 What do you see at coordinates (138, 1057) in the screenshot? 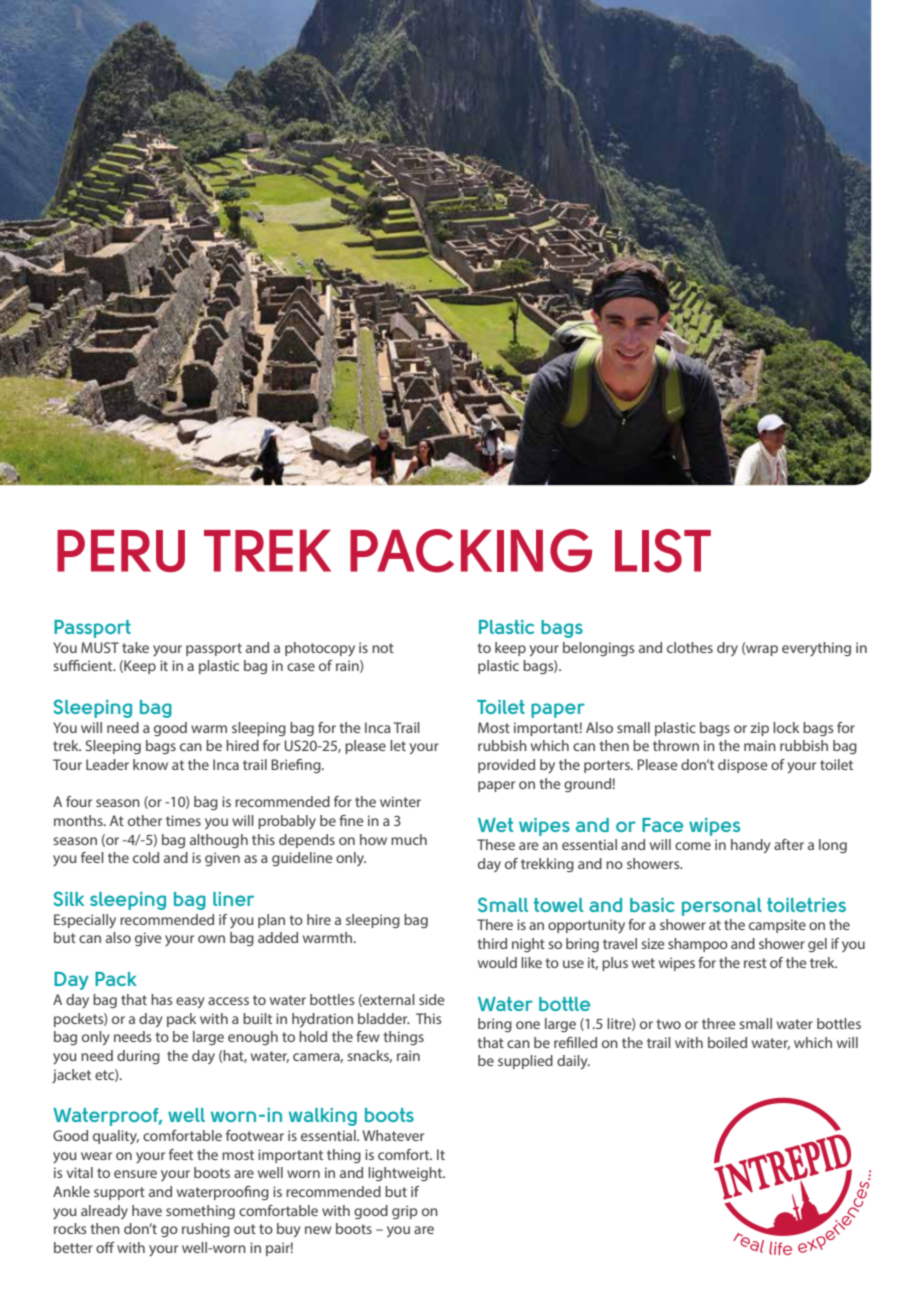
I see `during` at bounding box center [138, 1057].
